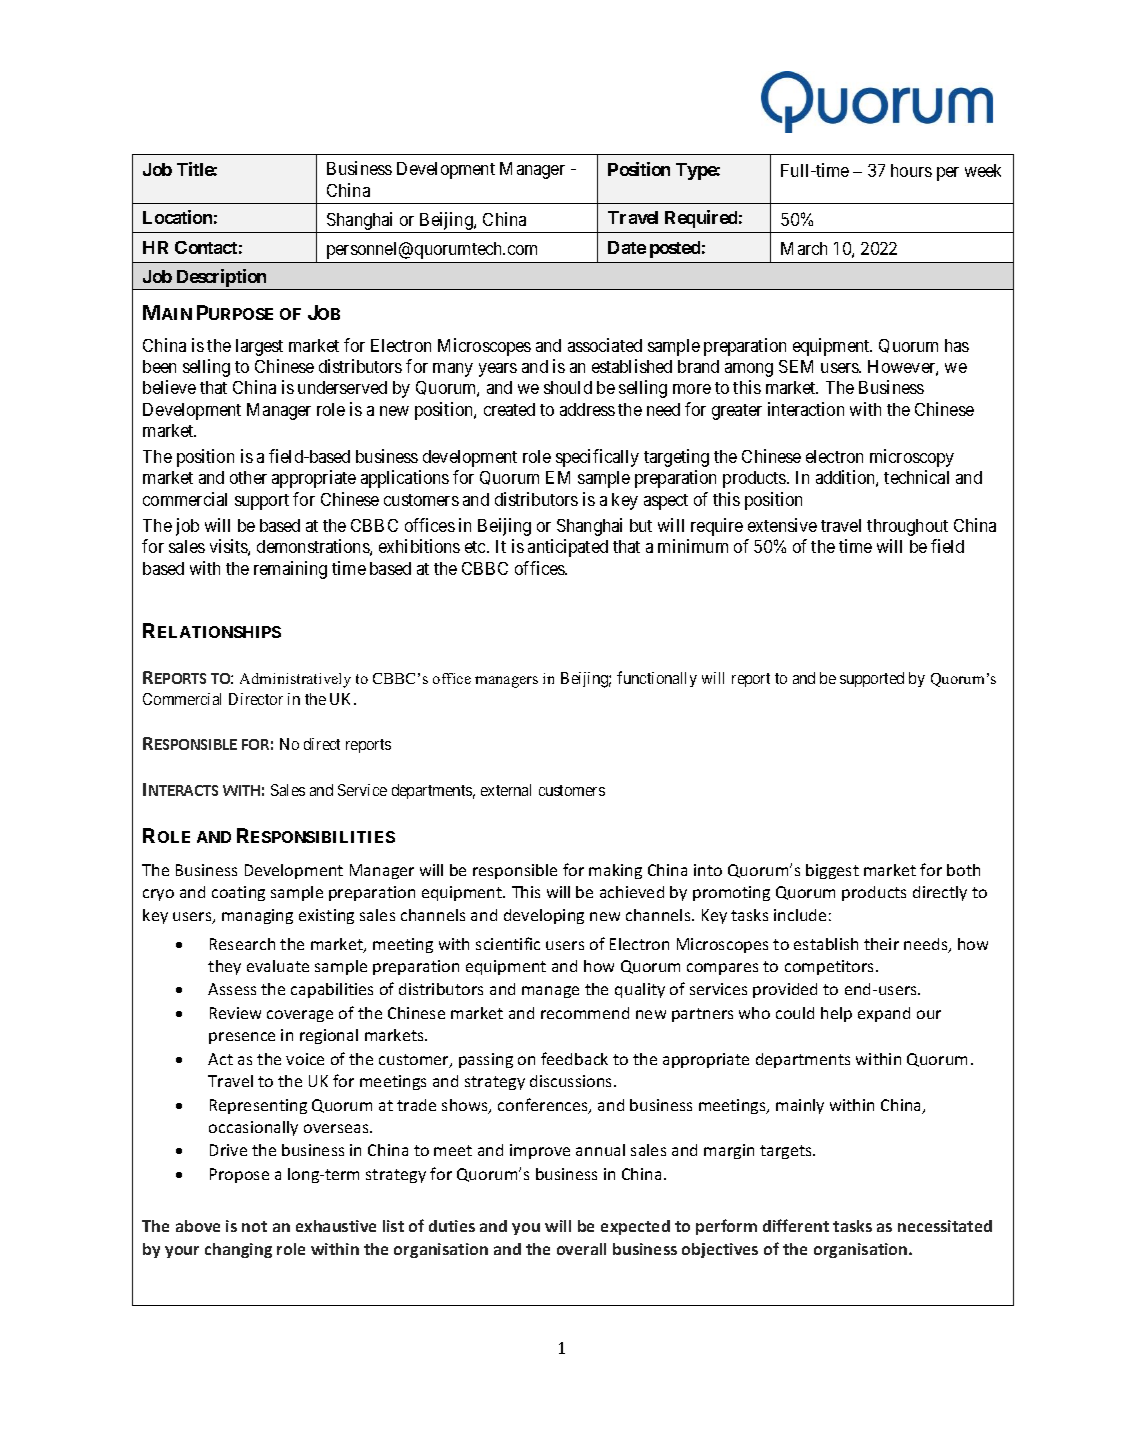  Describe the element at coordinates (911, 170) in the screenshot. I see `hours` at that location.
